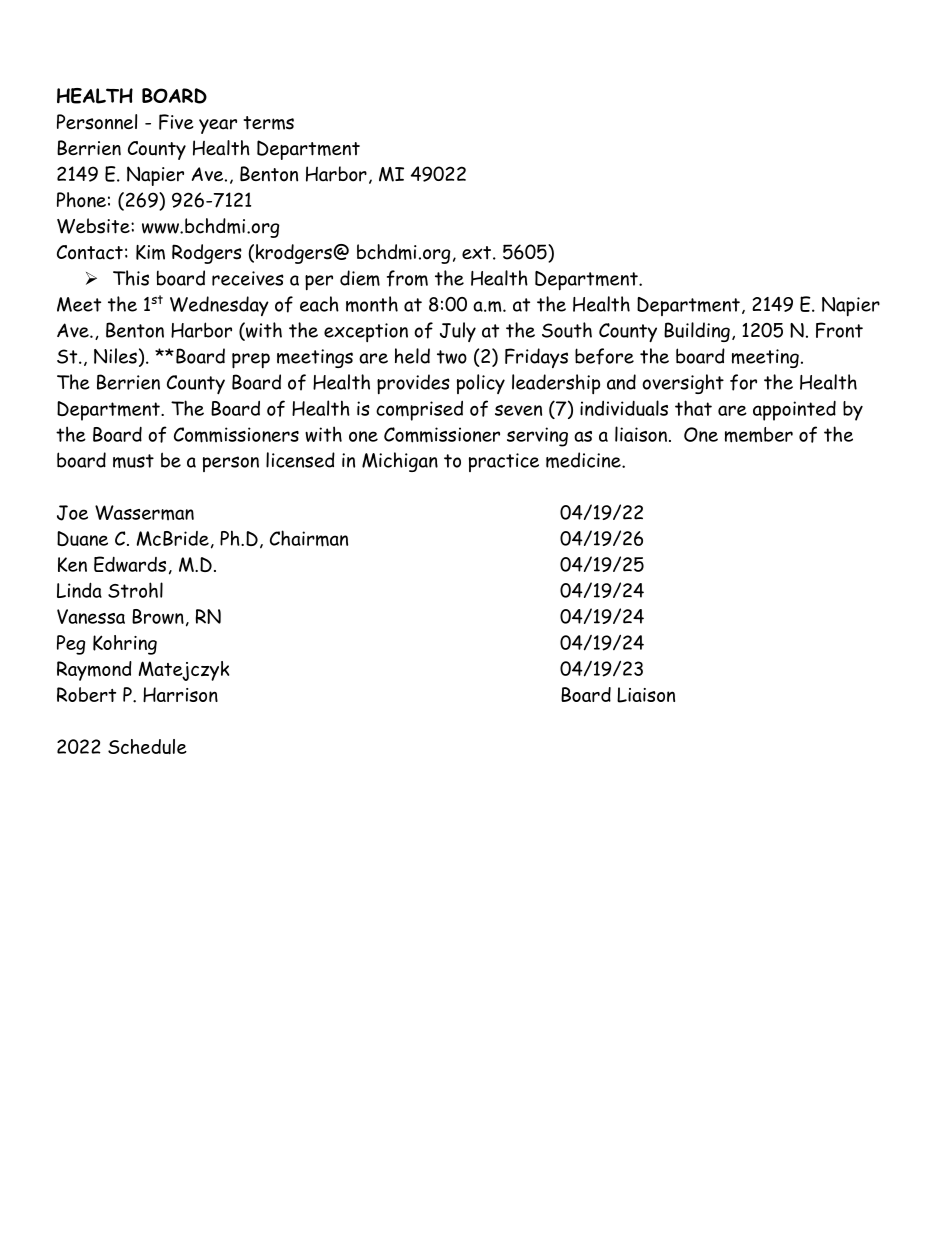 The image size is (952, 1233). I want to click on July, so click(458, 332).
